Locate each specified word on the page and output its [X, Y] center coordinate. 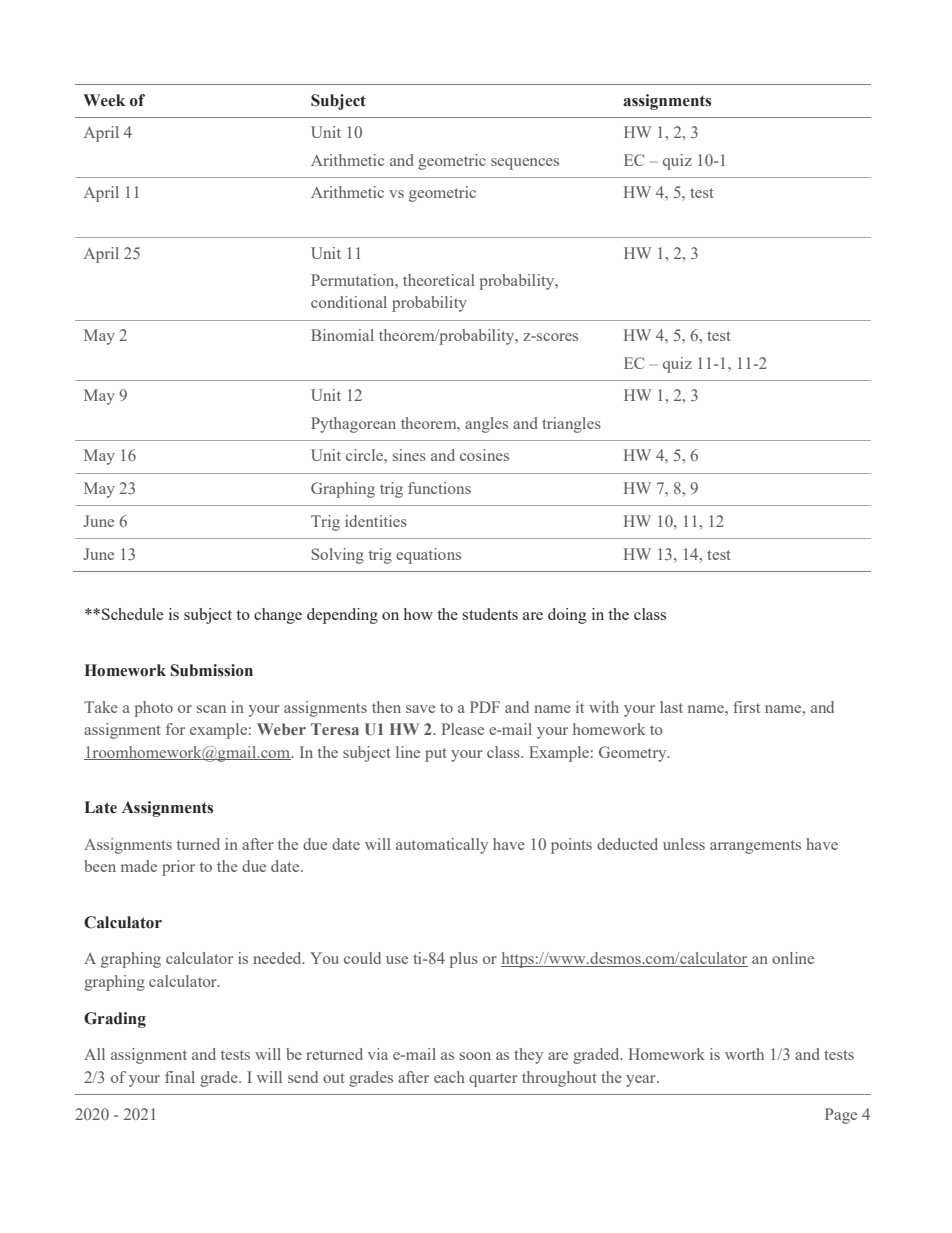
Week [104, 100]
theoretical [439, 280]
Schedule [132, 614]
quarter [493, 1080]
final [180, 1077]
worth [744, 1054]
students [490, 614]
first [746, 707]
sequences [525, 164]
